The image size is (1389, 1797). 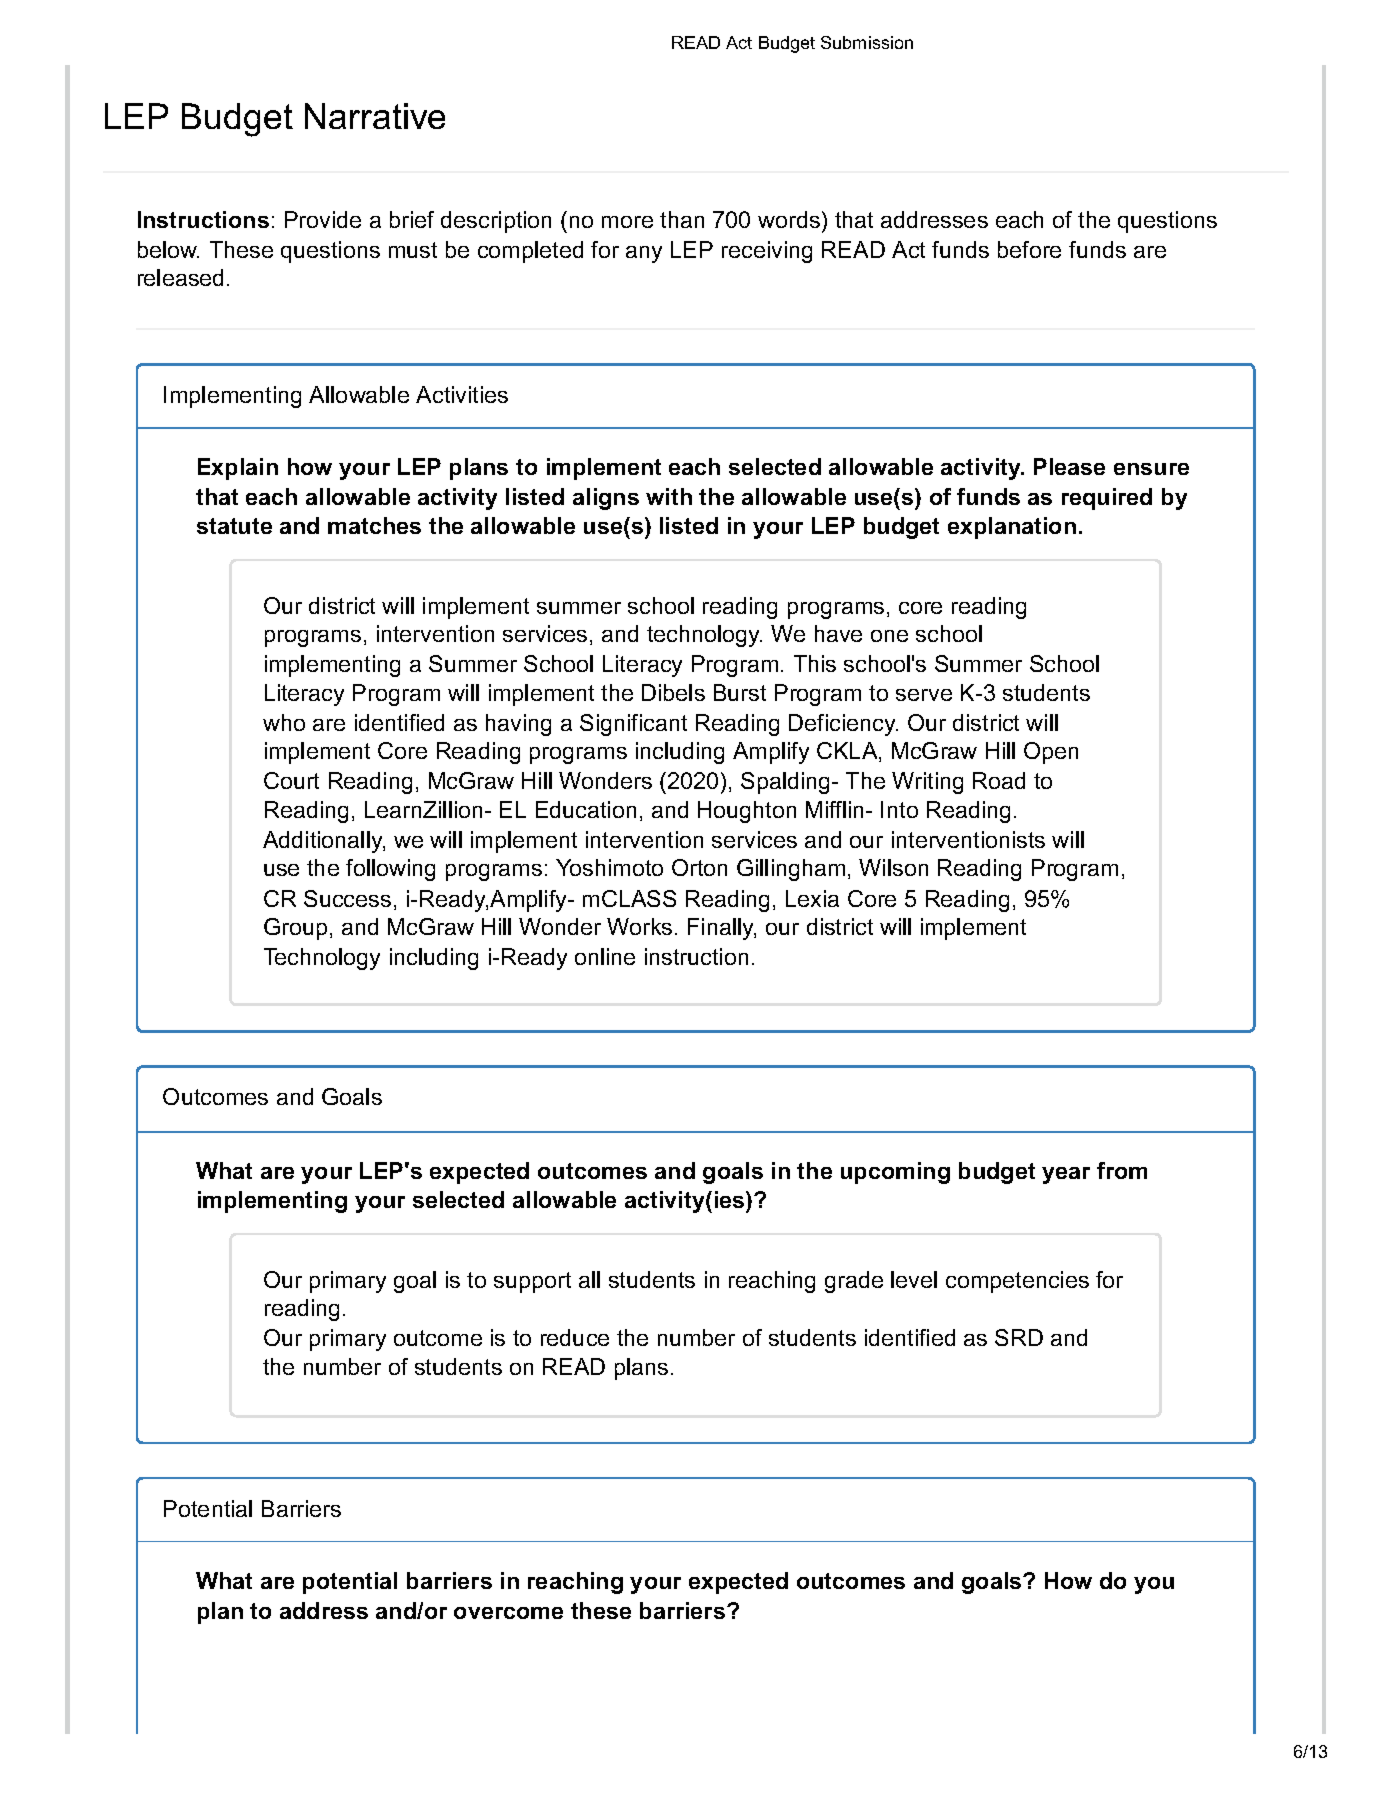 What do you see at coordinates (1019, 1337) in the screenshot?
I see `SRD` at bounding box center [1019, 1337].
